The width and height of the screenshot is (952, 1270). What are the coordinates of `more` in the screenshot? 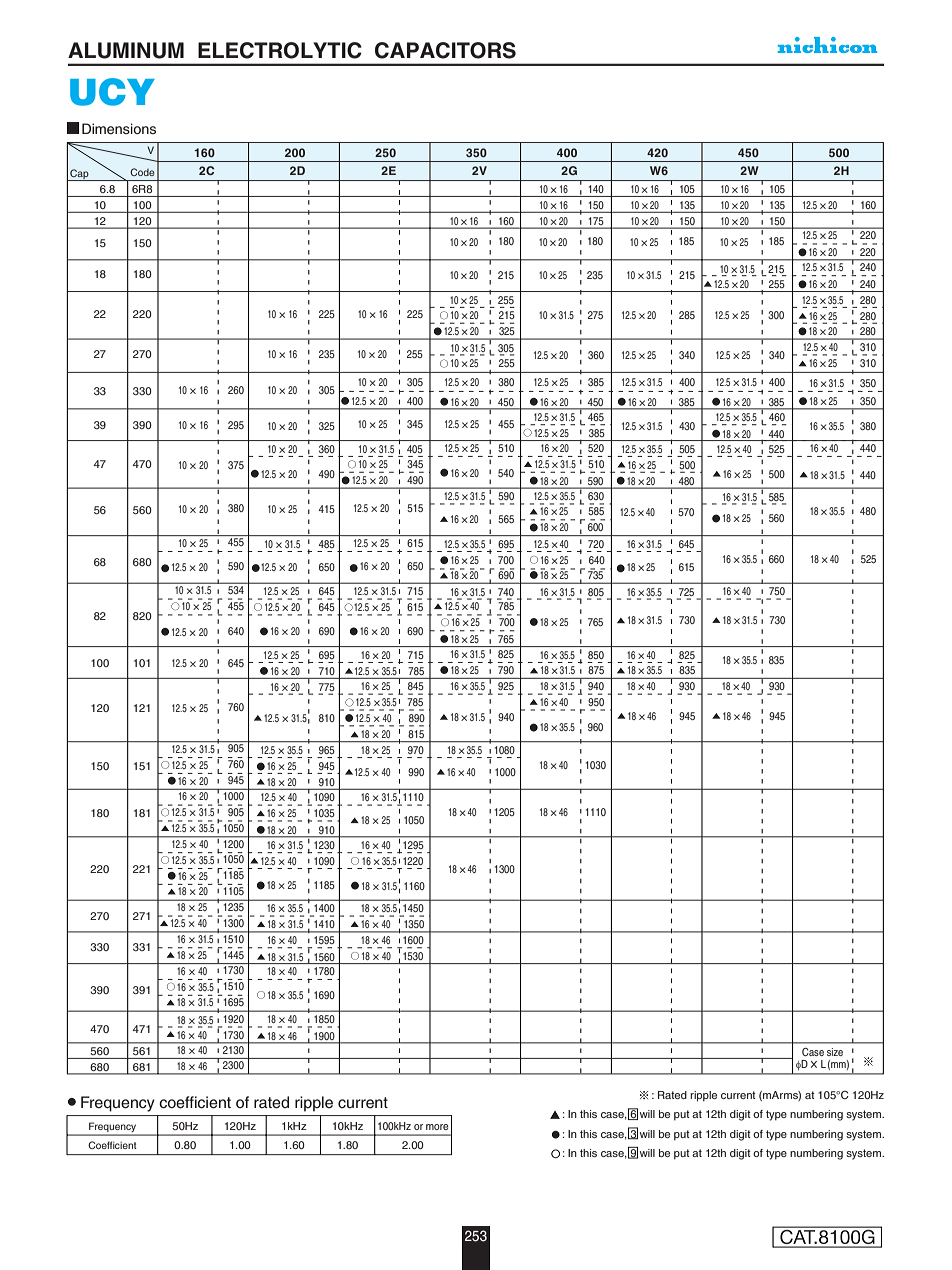 It's located at (437, 1127).
